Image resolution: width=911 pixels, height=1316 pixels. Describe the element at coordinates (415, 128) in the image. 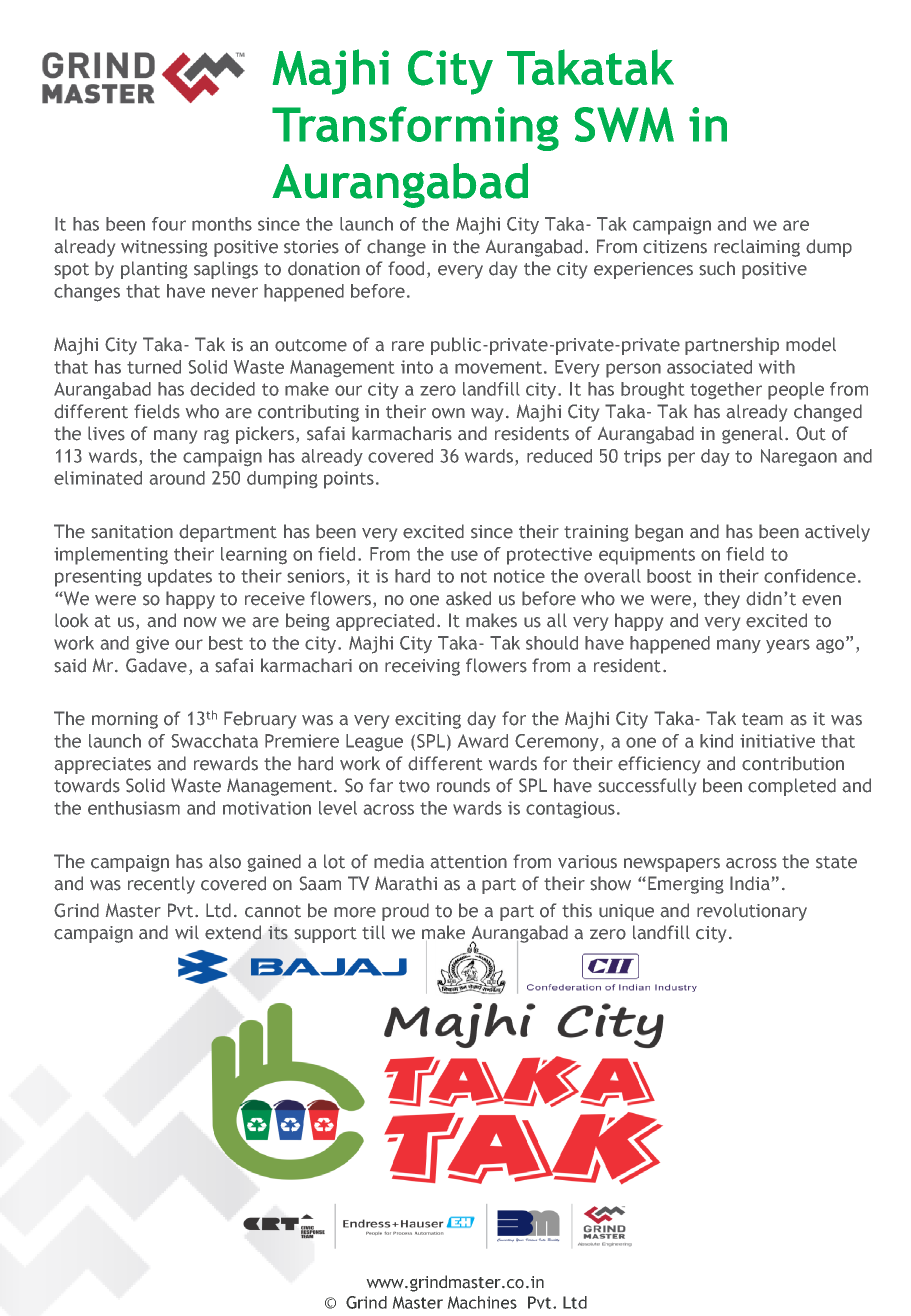

I see `Transforming` at that location.
